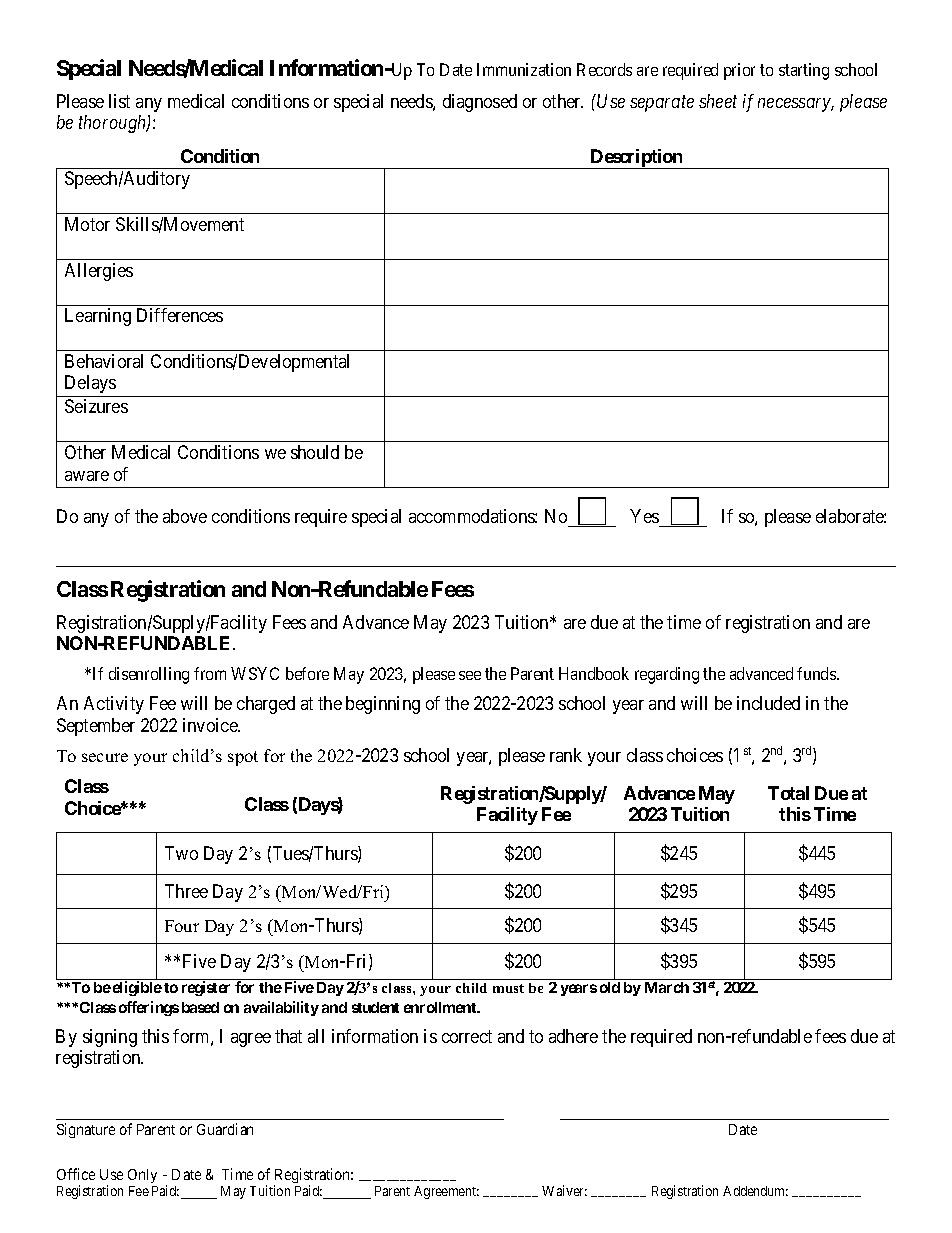 The width and height of the document is (952, 1233). I want to click on list, so click(119, 101).
